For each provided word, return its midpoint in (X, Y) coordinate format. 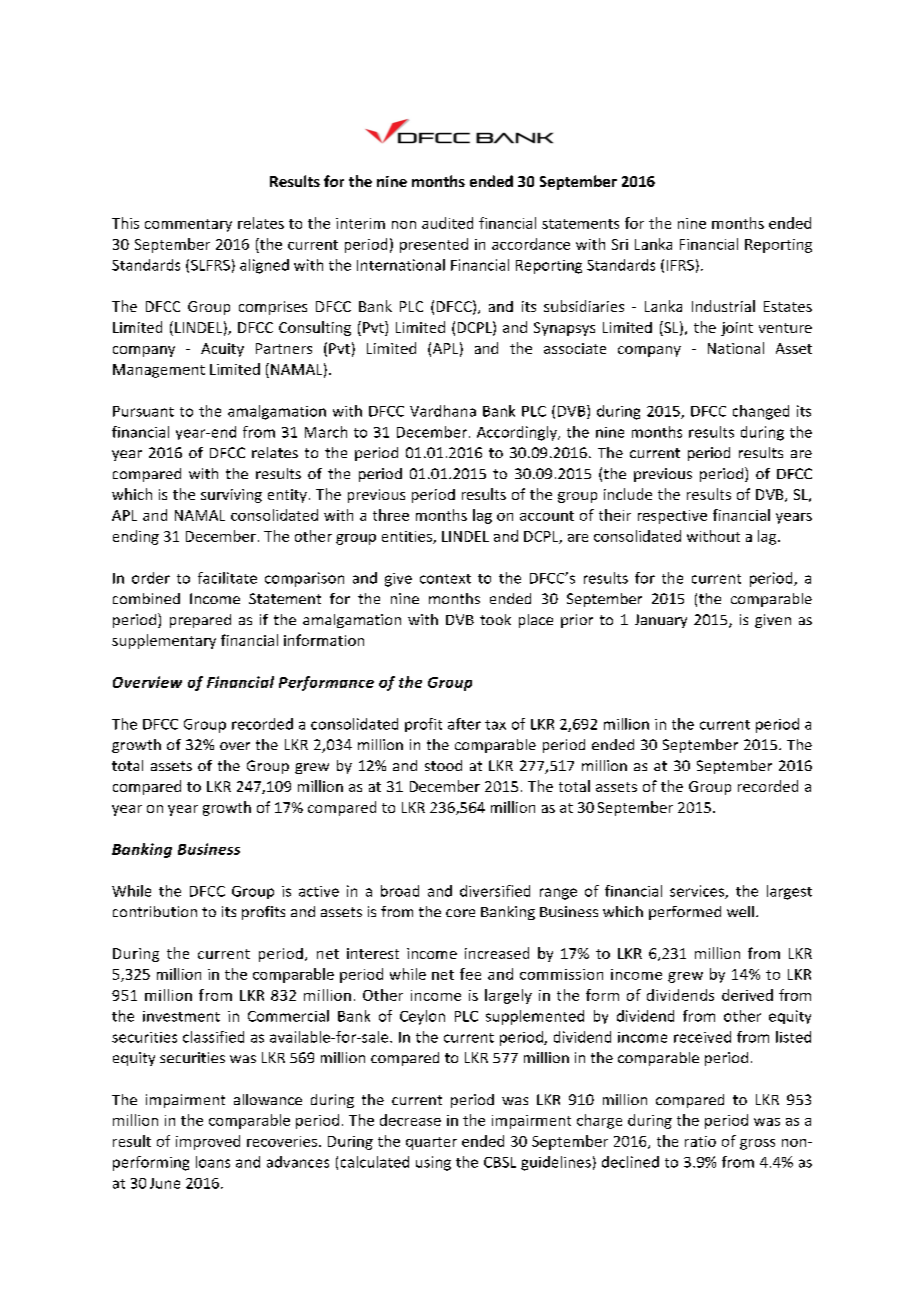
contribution (155, 911)
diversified (495, 891)
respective (672, 517)
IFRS (680, 265)
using (433, 1163)
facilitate (227, 578)
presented (434, 245)
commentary (188, 225)
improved (208, 1142)
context (445, 579)
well (740, 911)
